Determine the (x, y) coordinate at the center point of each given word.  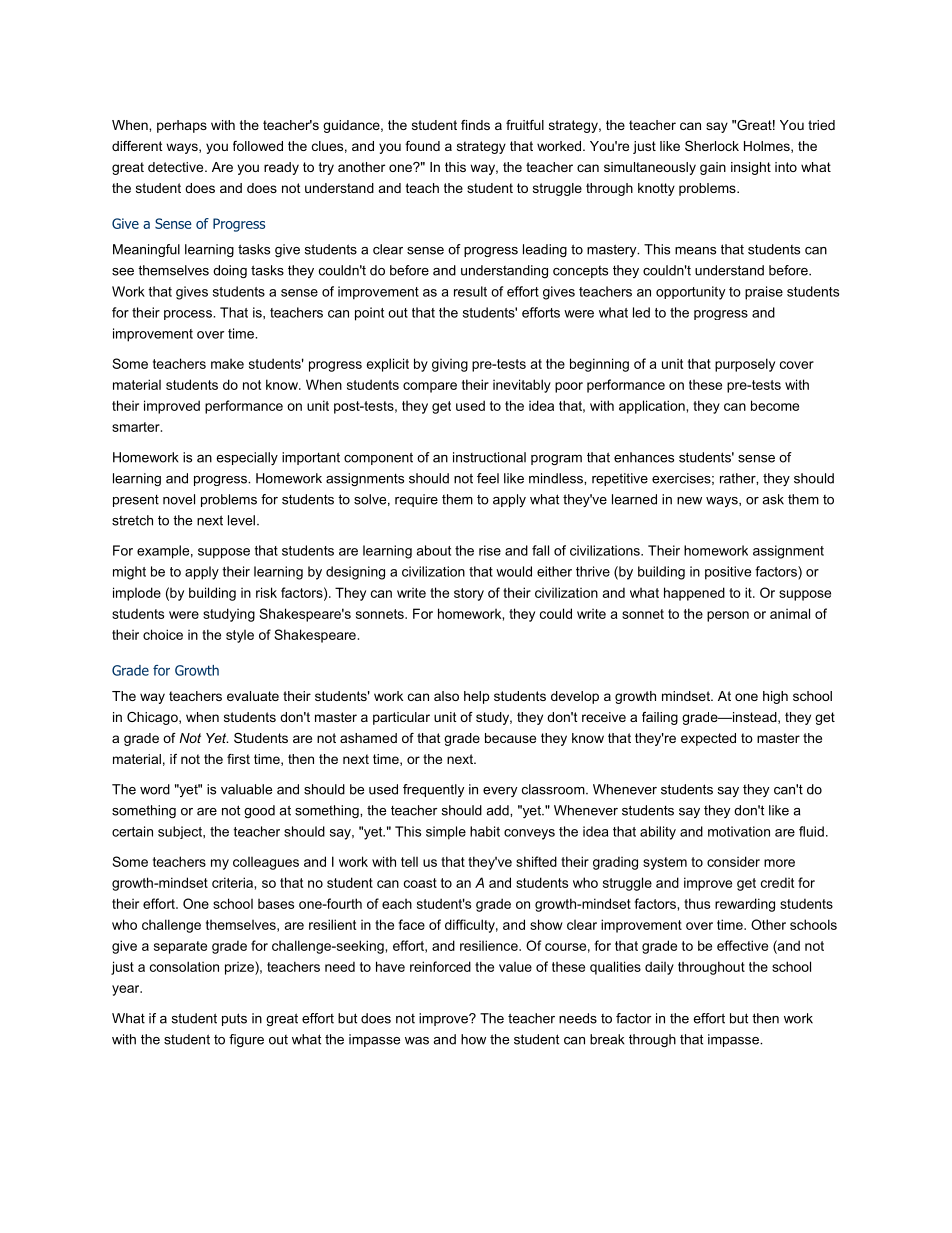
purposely (745, 365)
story (469, 594)
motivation (739, 831)
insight (751, 168)
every (500, 792)
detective (177, 167)
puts (234, 1019)
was (417, 1041)
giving (450, 365)
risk (266, 592)
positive (728, 573)
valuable (246, 789)
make (227, 364)
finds (475, 125)
